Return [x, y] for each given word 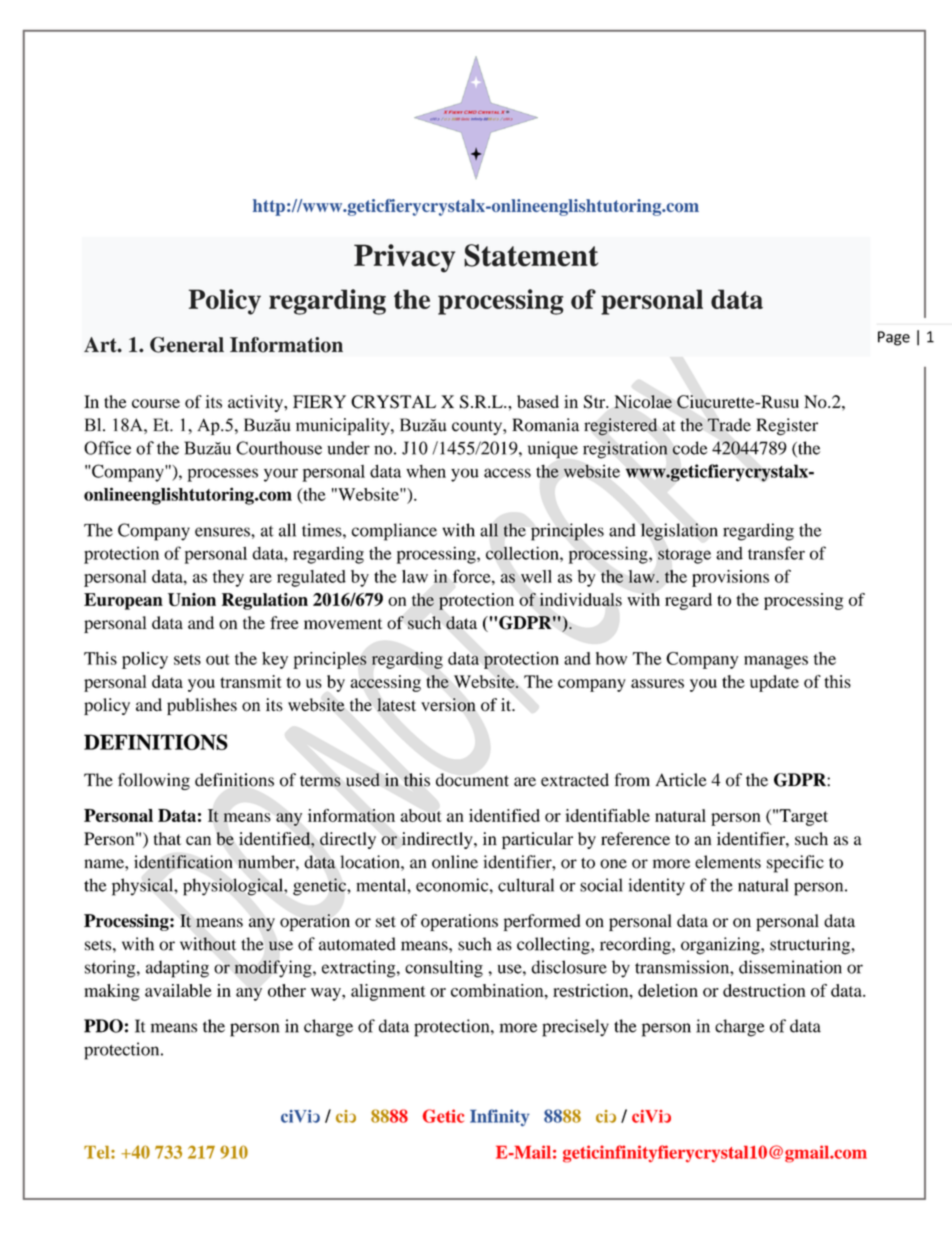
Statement [531, 255]
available [178, 990]
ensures [223, 532]
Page [894, 338]
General [187, 345]
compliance [394, 532]
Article [681, 780]
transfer [776, 553]
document [472, 780]
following [154, 781]
